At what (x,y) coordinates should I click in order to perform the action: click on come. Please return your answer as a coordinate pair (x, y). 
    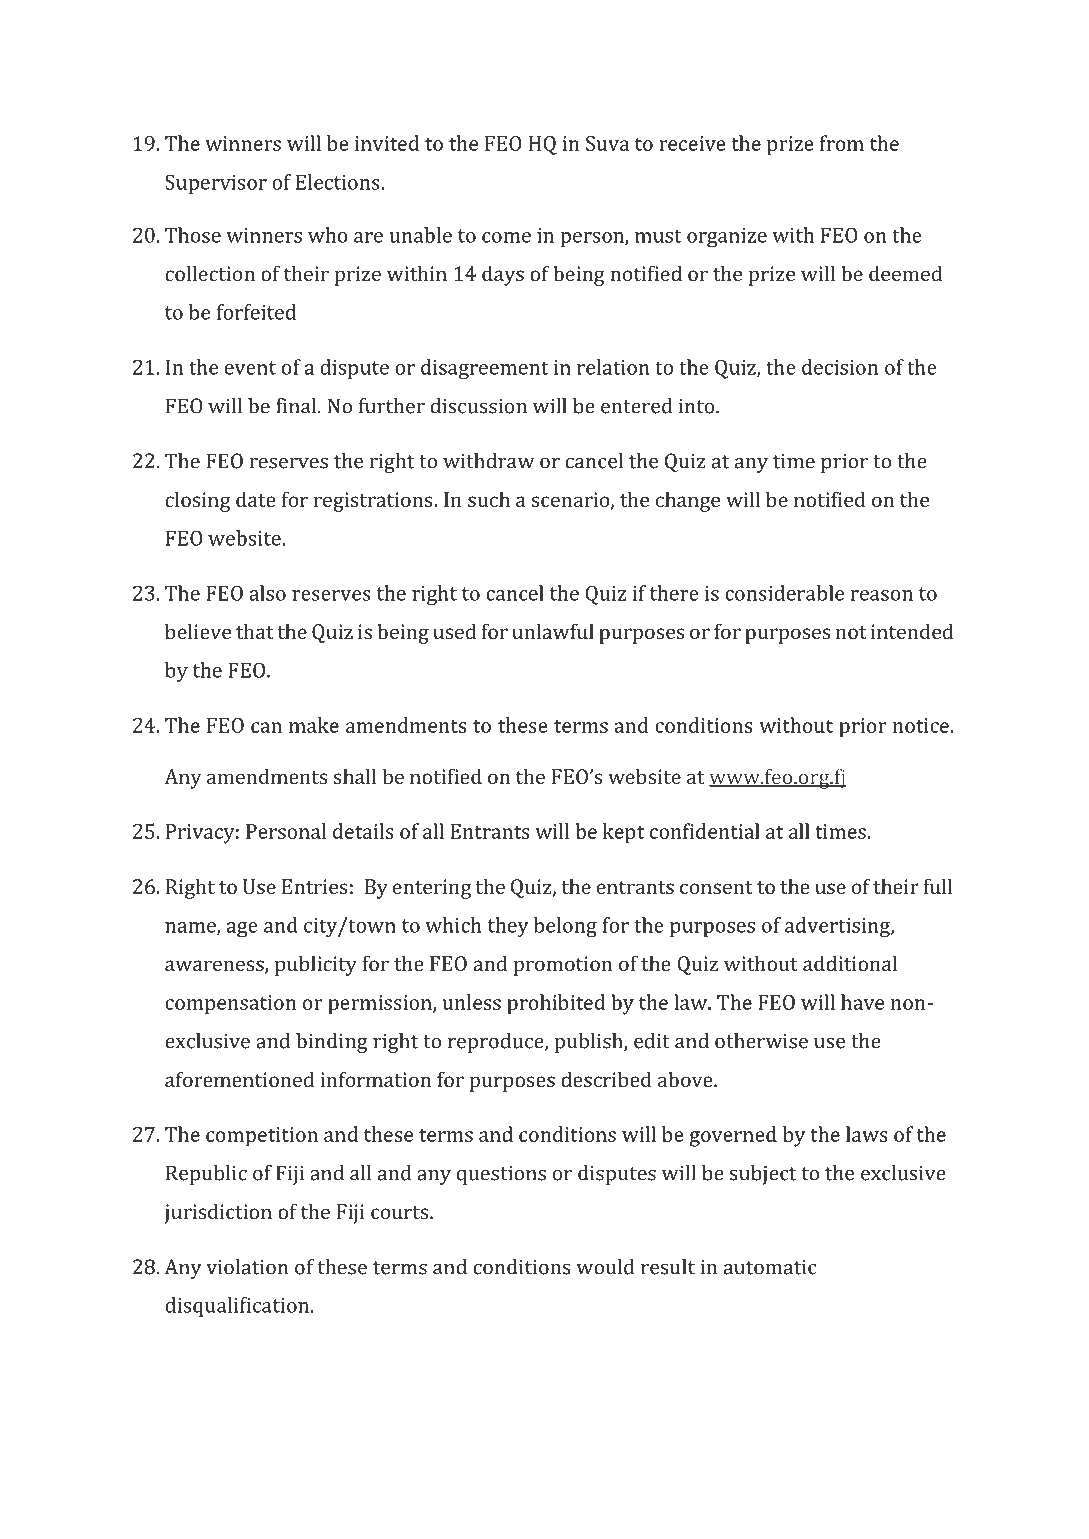
    Looking at the image, I should click on (506, 237).
